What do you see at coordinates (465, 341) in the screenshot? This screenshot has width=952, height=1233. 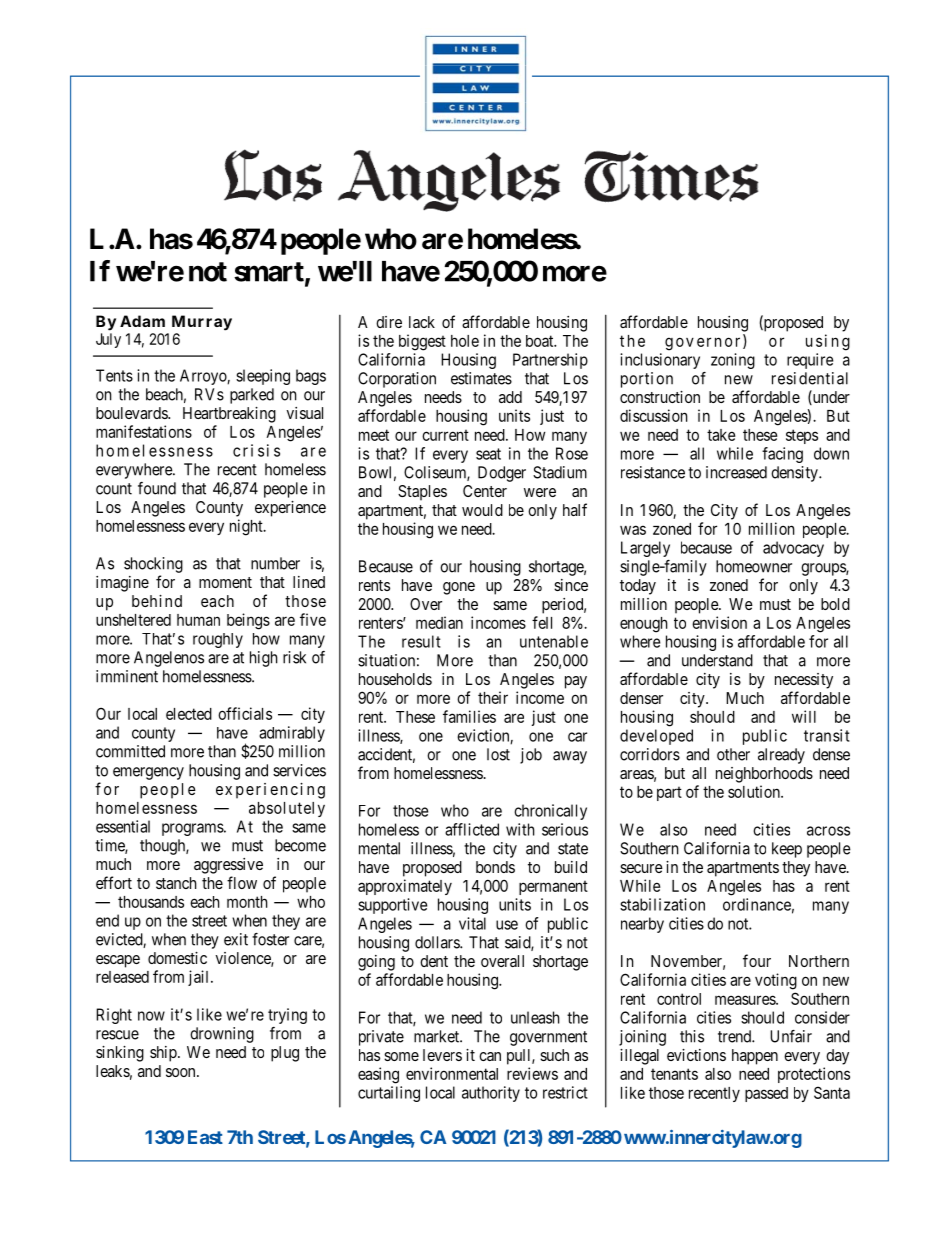 I see `hole` at bounding box center [465, 341].
